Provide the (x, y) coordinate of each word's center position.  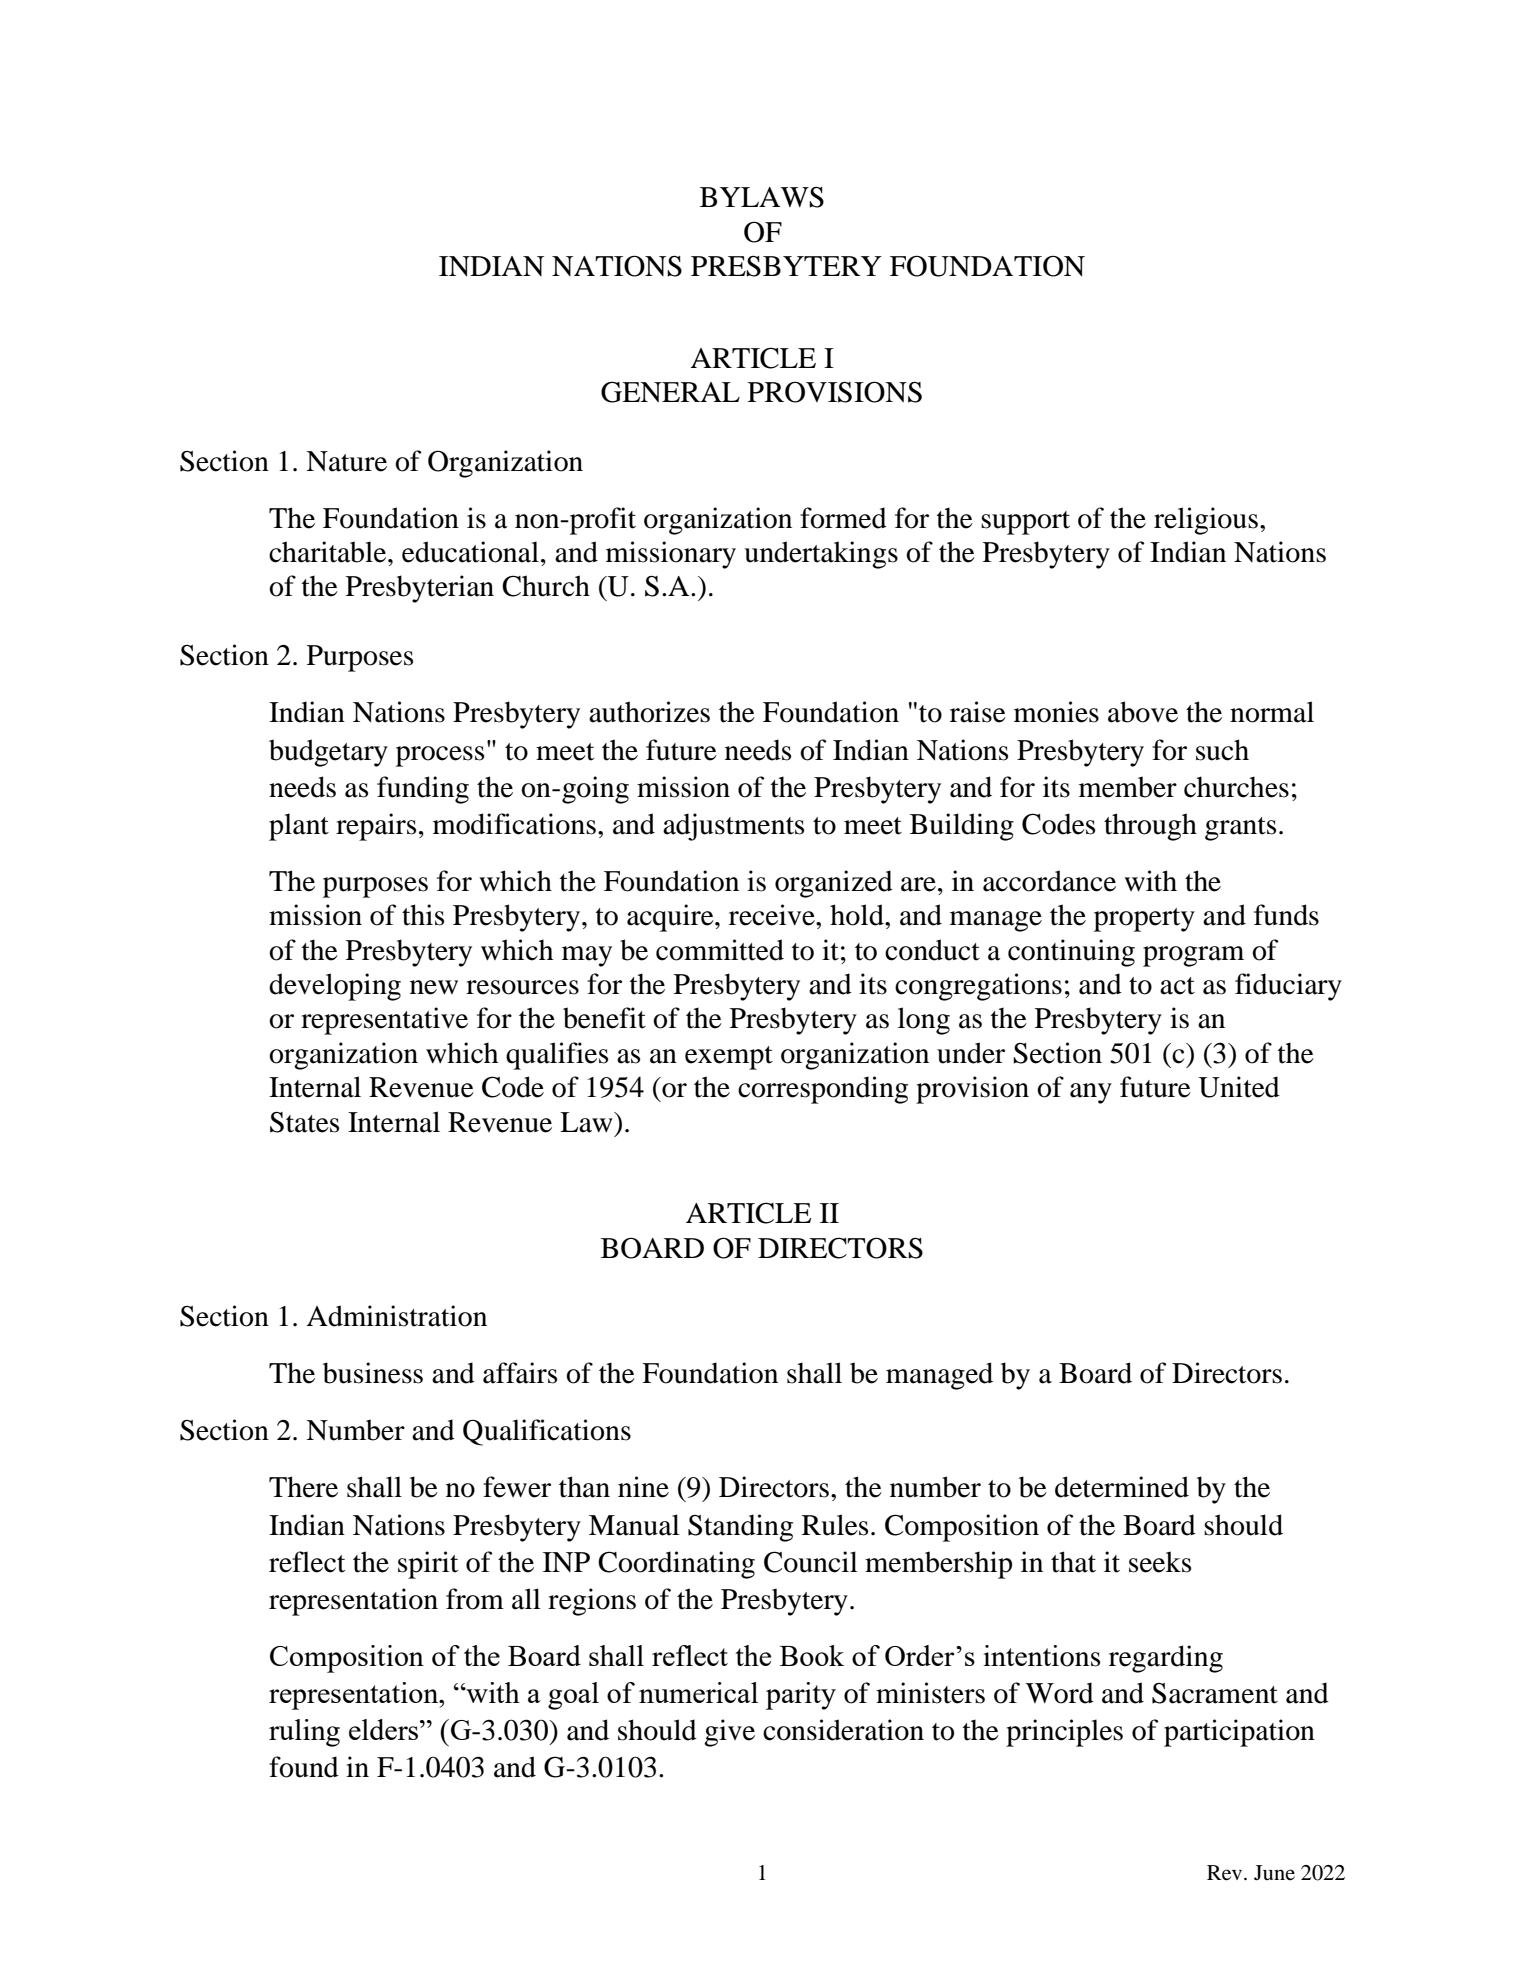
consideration (843, 1730)
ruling (304, 1733)
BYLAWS (762, 197)
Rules (835, 1525)
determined (1122, 1487)
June (1274, 1872)
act (1177, 986)
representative (384, 1021)
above (1143, 712)
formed (843, 518)
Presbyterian (420, 589)
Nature (346, 461)
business (373, 1373)
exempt (729, 1058)
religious (1206, 521)
